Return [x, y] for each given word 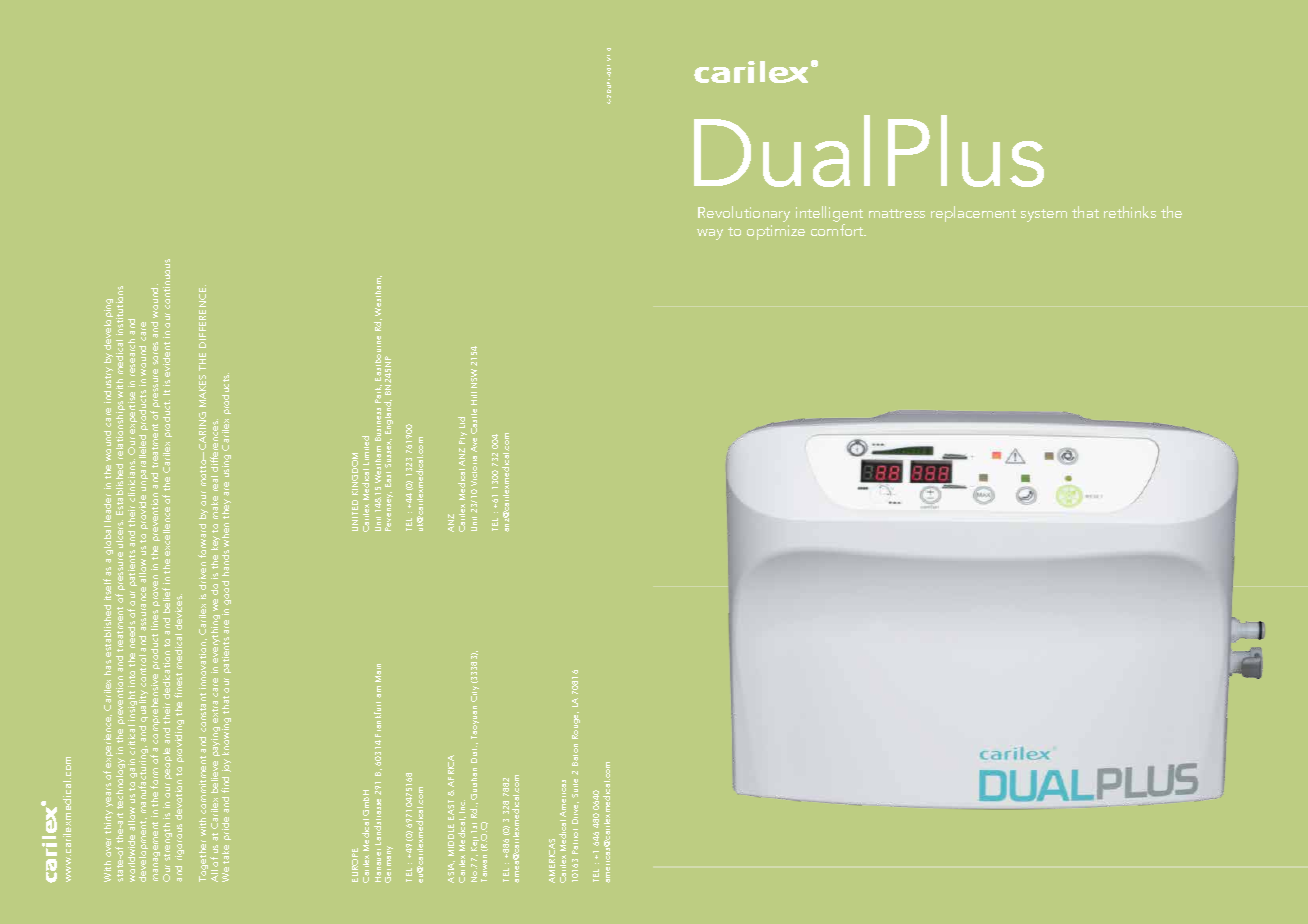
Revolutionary [744, 214]
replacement [973, 214]
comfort [838, 230]
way [710, 234]
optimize [776, 232]
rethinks [1130, 212]
